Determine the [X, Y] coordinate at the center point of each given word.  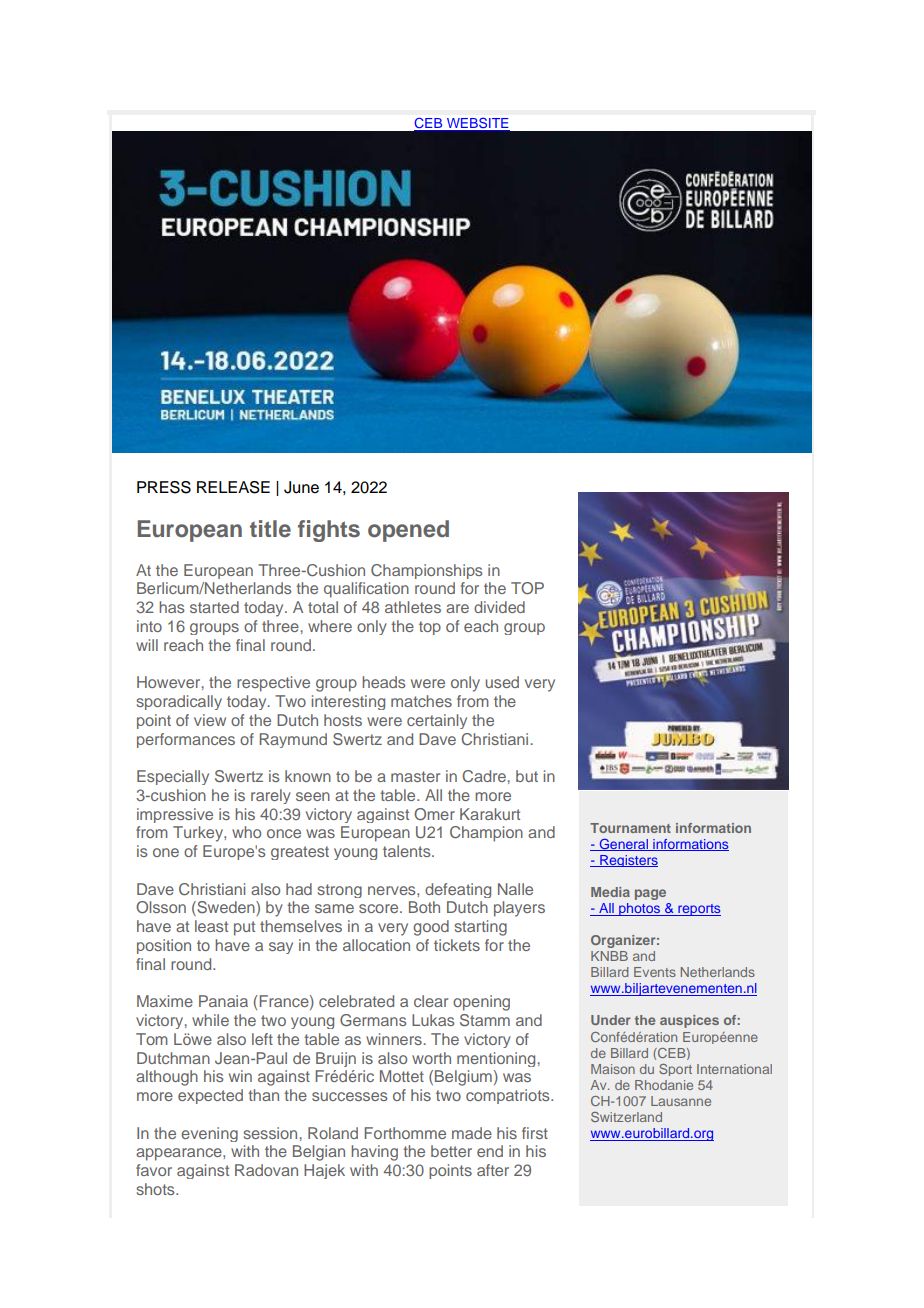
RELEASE [233, 487]
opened [408, 531]
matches [421, 701]
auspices [689, 1021]
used [502, 682]
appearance [180, 1154]
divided [499, 607]
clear [431, 1001]
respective [273, 684]
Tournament [630, 828]
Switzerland [626, 1117]
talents [408, 851]
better [451, 1151]
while [210, 1020]
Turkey [199, 834]
